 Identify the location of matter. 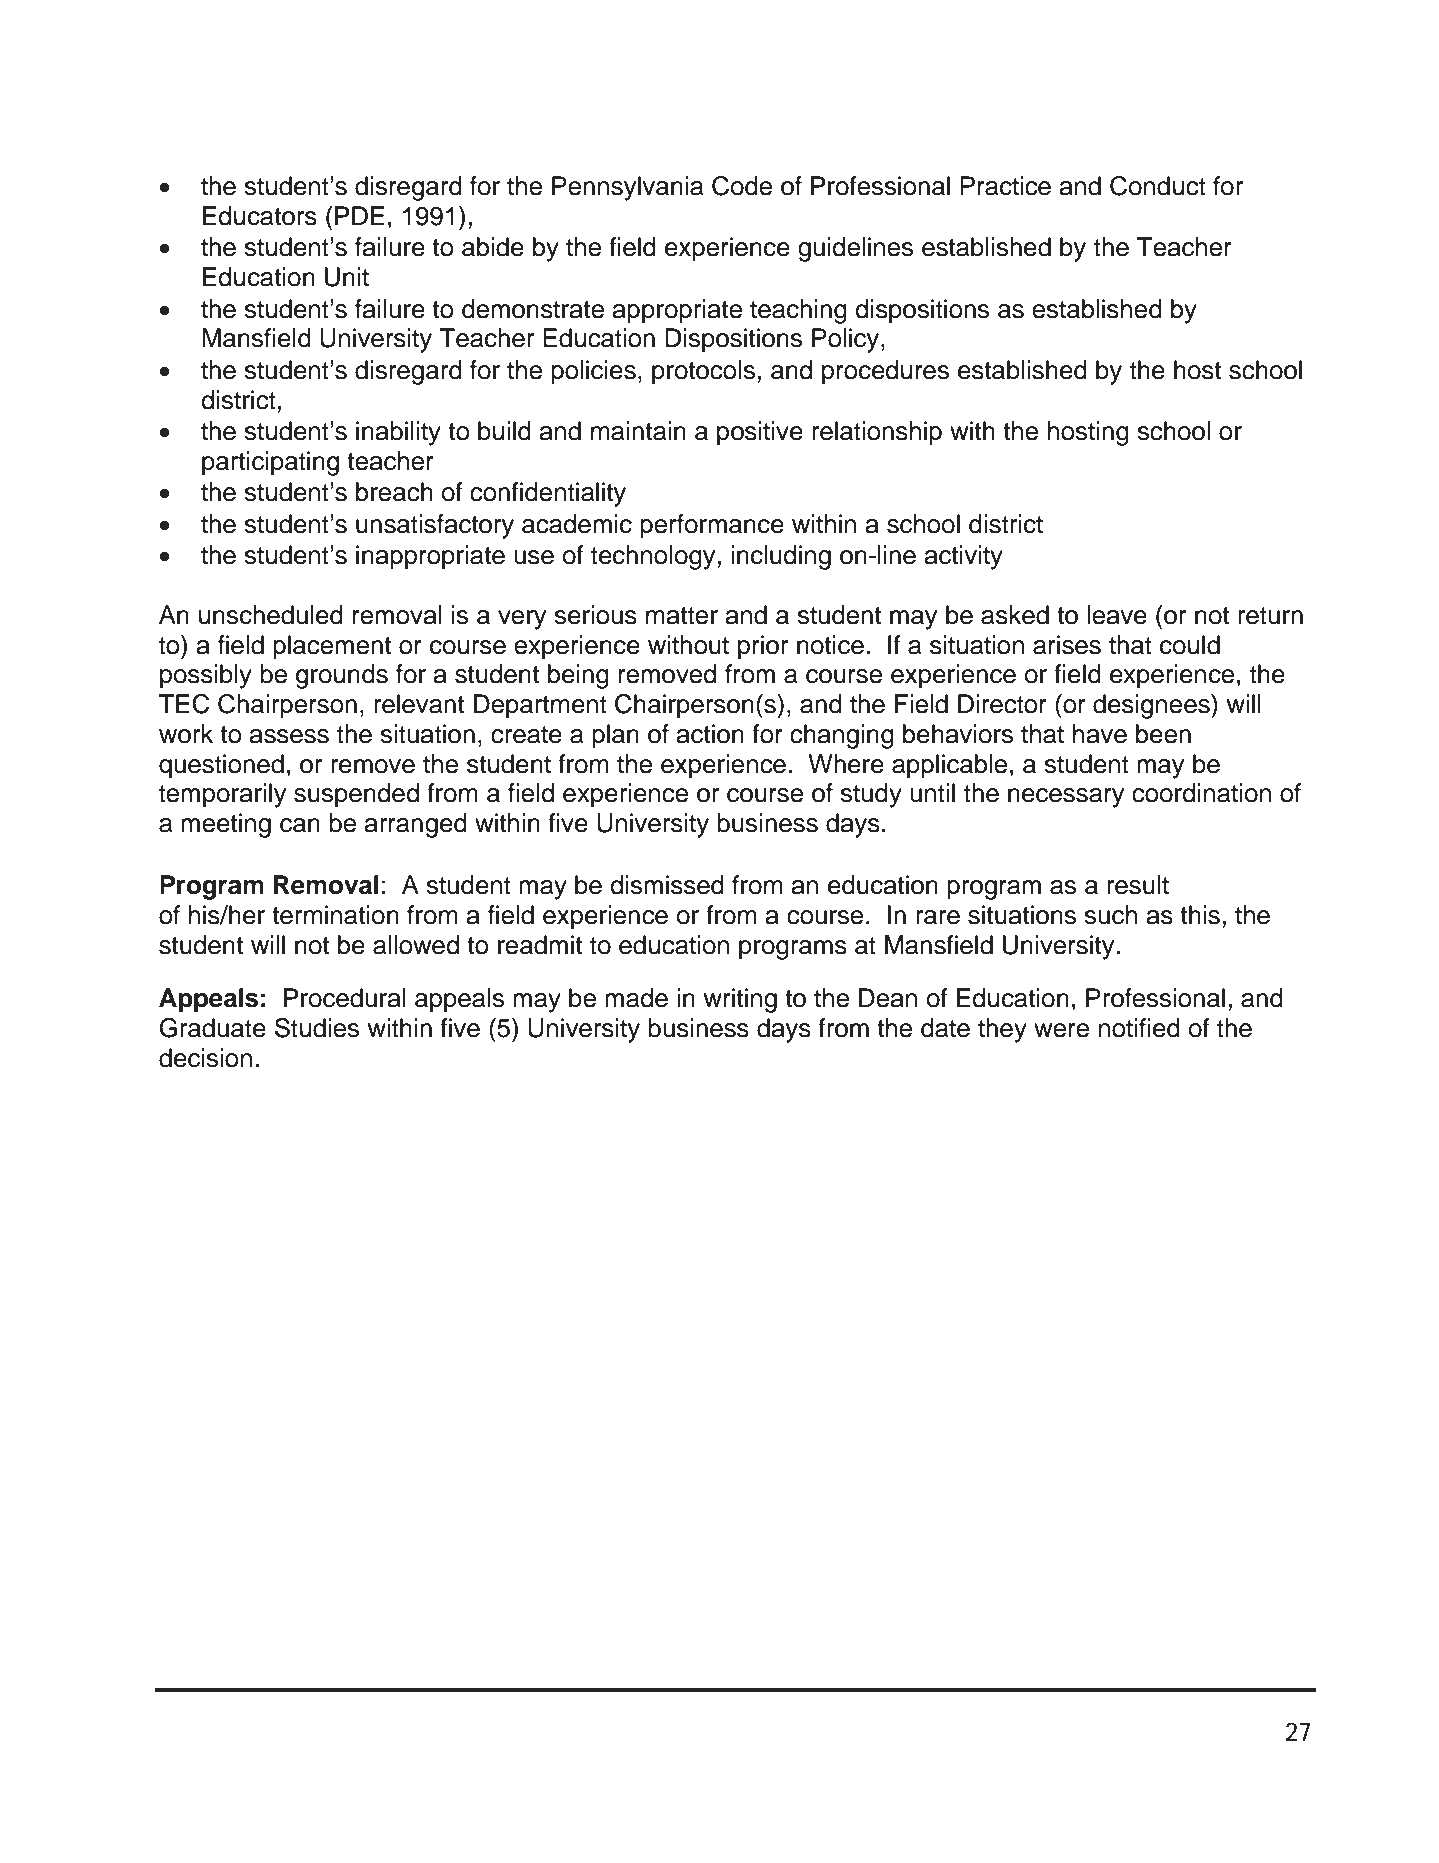
(682, 616).
